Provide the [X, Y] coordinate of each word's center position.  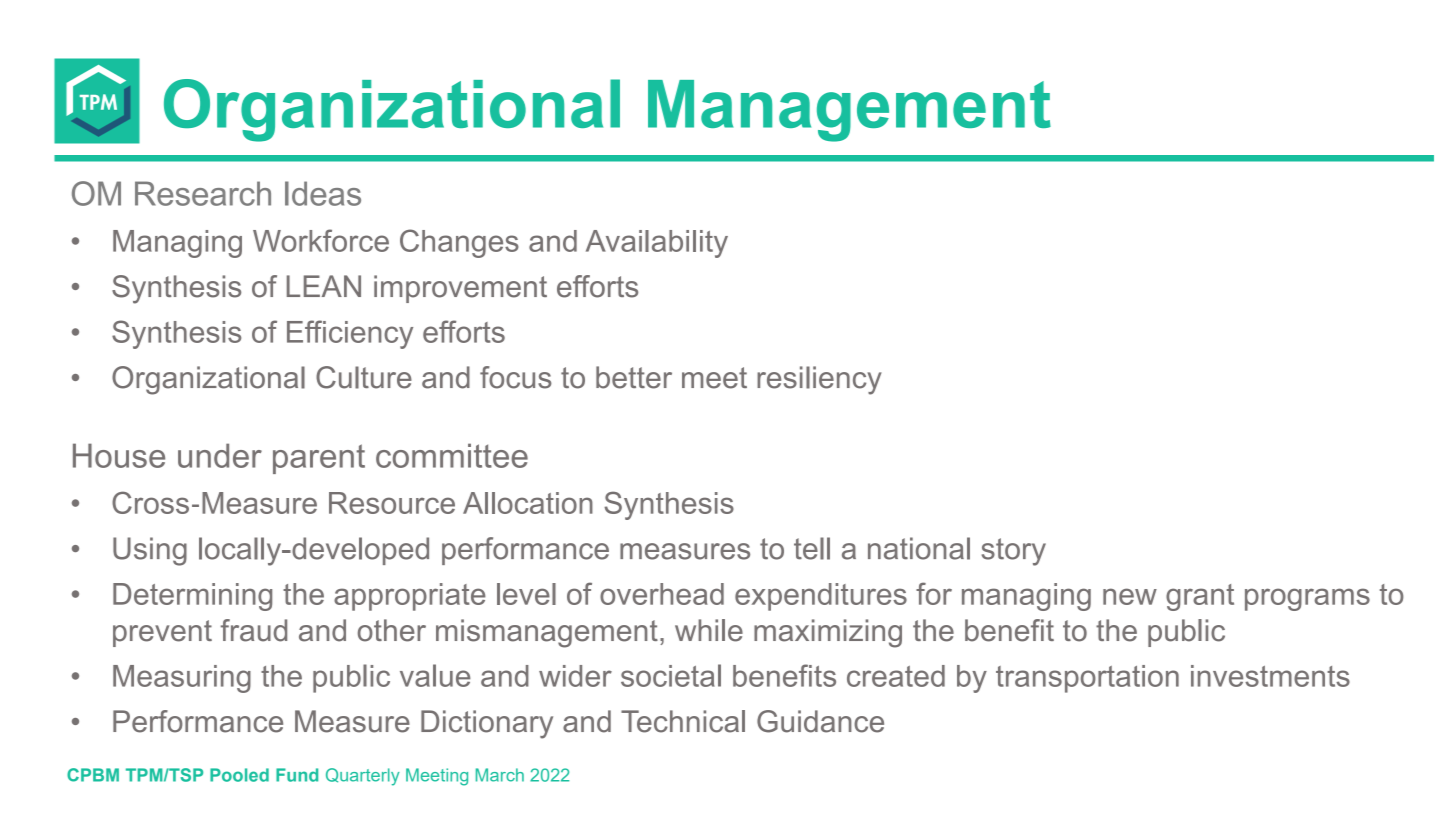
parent [319, 459]
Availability [657, 244]
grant [1200, 597]
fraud [254, 630]
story [1014, 552]
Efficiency [350, 334]
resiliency [819, 380]
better [634, 377]
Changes [459, 243]
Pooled [239, 775]
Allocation [528, 503]
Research [203, 193]
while [709, 630]
